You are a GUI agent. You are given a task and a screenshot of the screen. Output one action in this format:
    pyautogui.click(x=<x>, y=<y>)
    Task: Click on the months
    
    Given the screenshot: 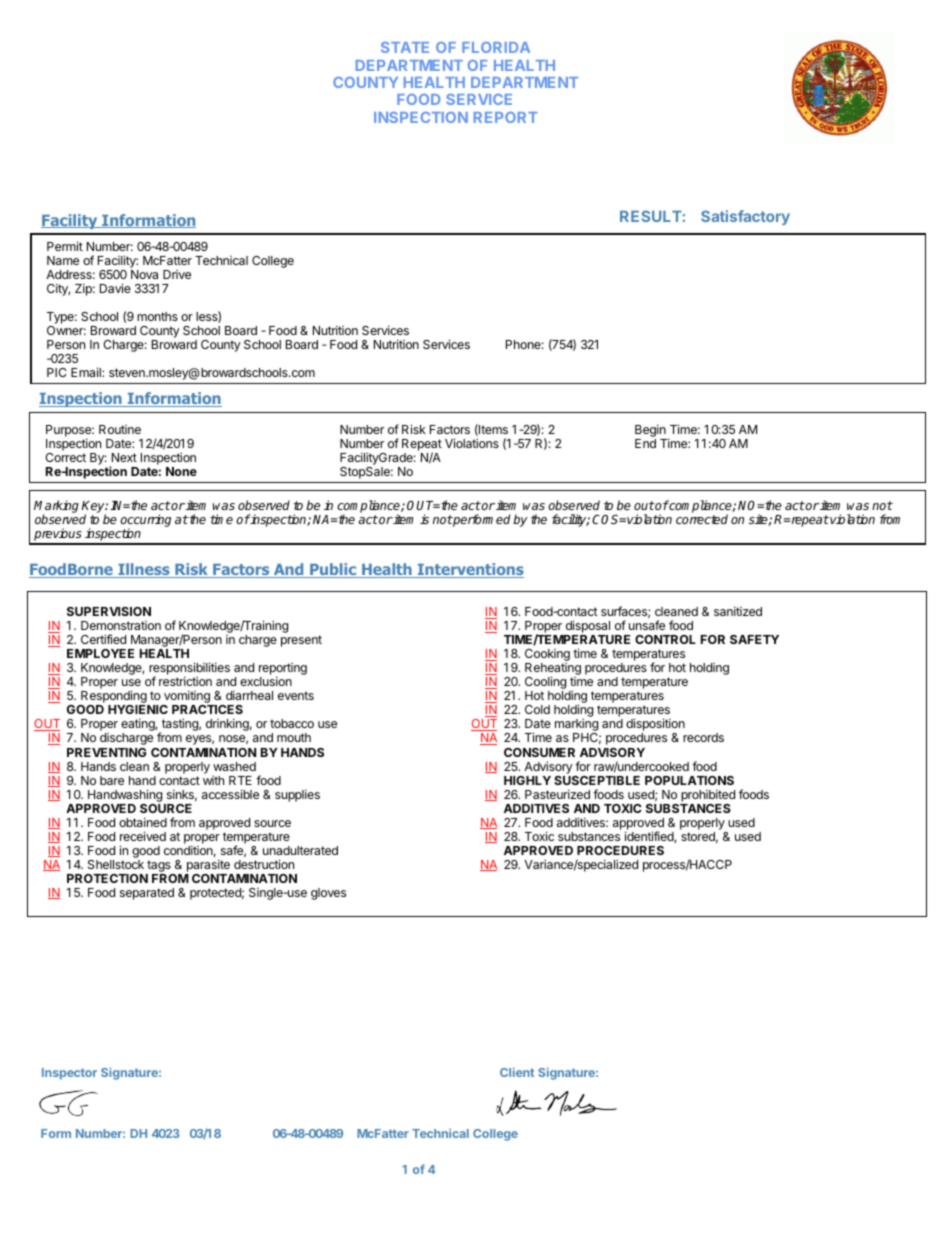 What is the action you would take?
    pyautogui.click(x=157, y=316)
